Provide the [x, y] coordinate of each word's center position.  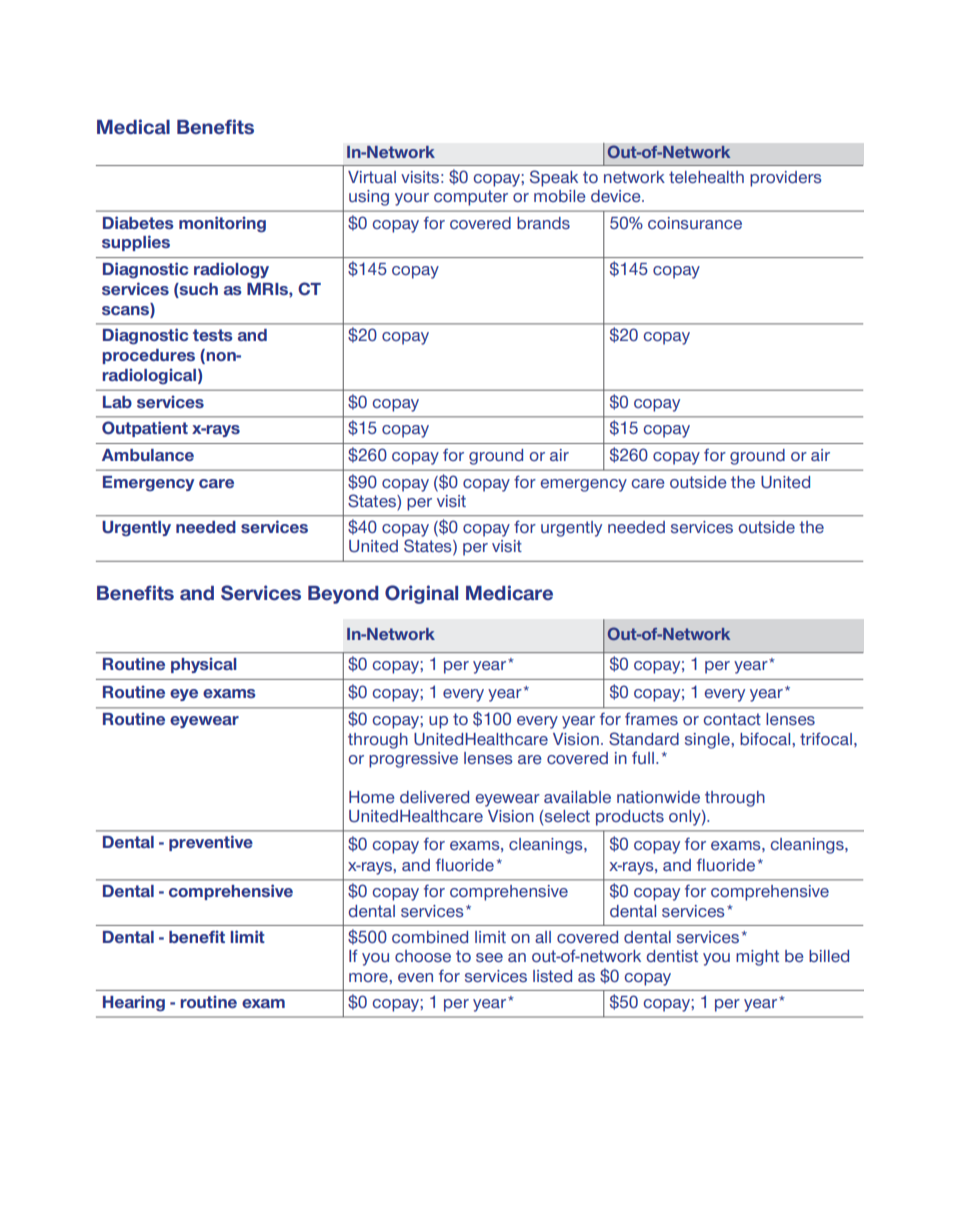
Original [421, 594]
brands [543, 223]
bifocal [766, 738]
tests [213, 335]
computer [471, 198]
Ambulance [148, 455]
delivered [434, 797]
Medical [133, 127]
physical [204, 665]
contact [732, 719]
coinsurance [695, 223]
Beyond [343, 595]
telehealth [706, 177]
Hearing [134, 1003]
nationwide [658, 797]
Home [372, 797]
